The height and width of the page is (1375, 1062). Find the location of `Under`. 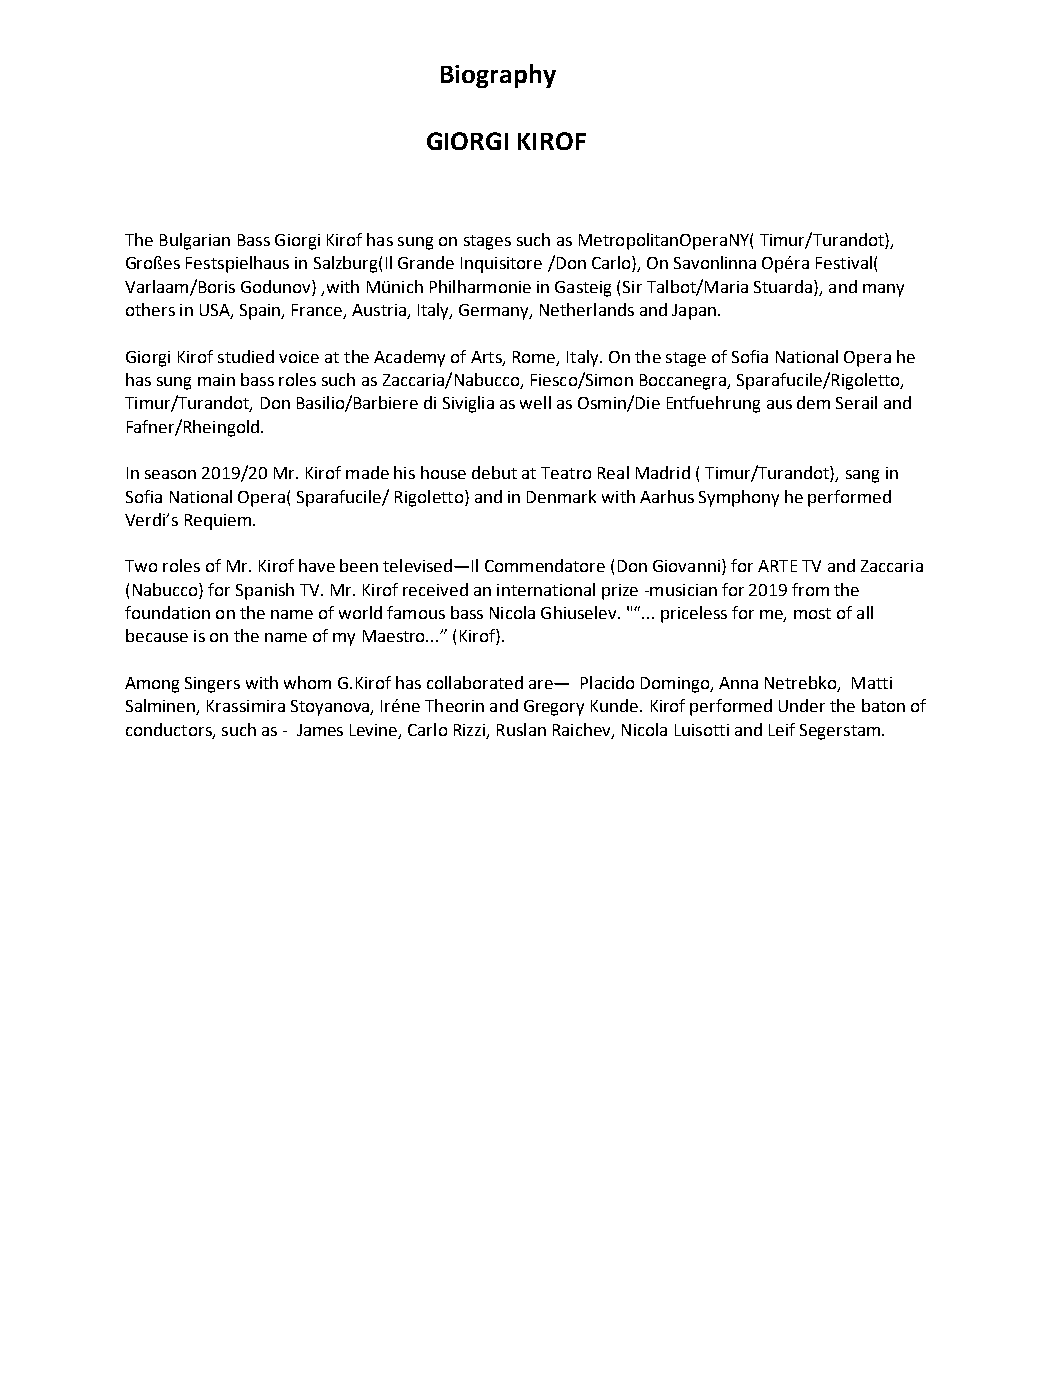

Under is located at coordinates (802, 705).
